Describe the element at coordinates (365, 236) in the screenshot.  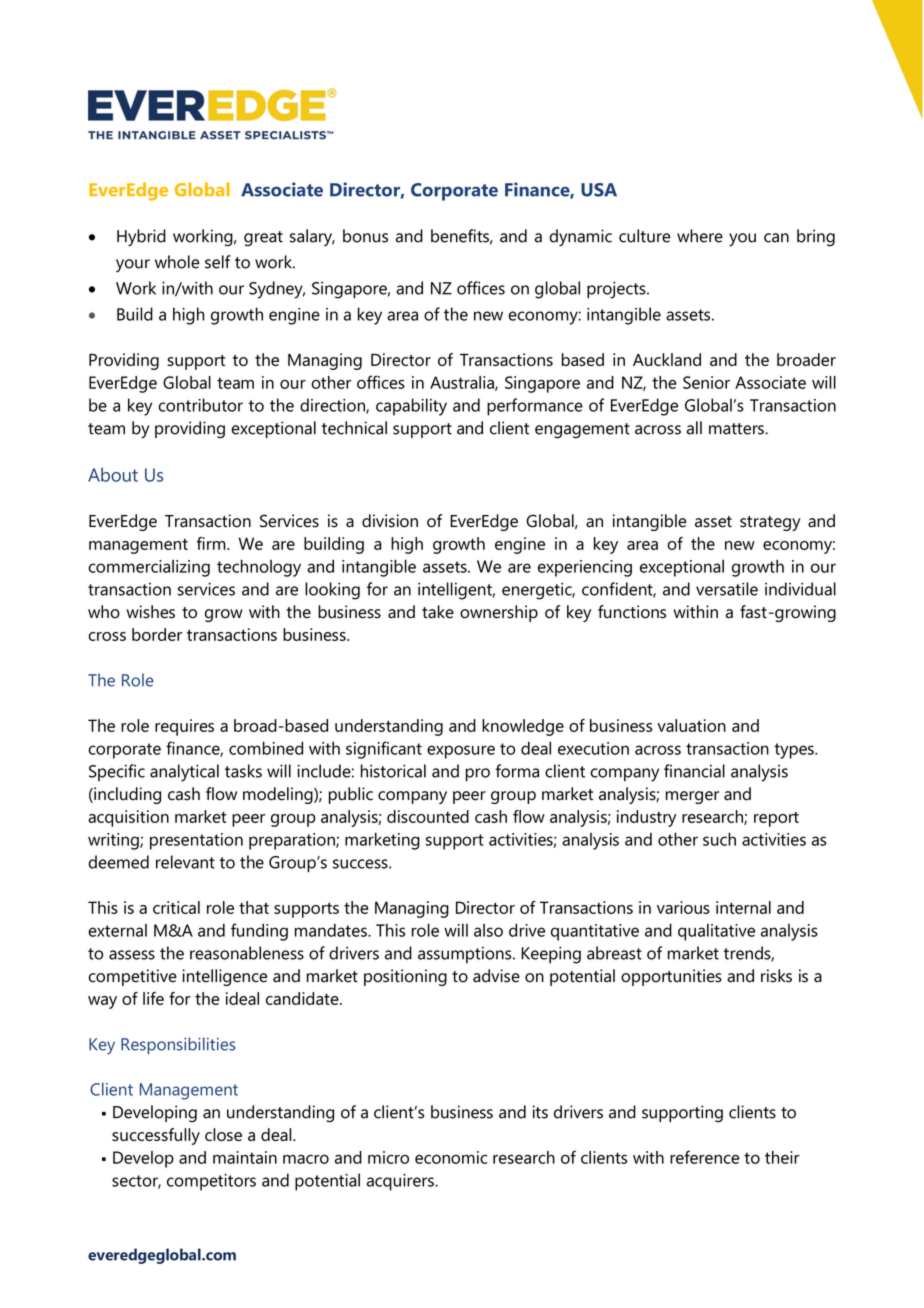
I see `bonus` at that location.
